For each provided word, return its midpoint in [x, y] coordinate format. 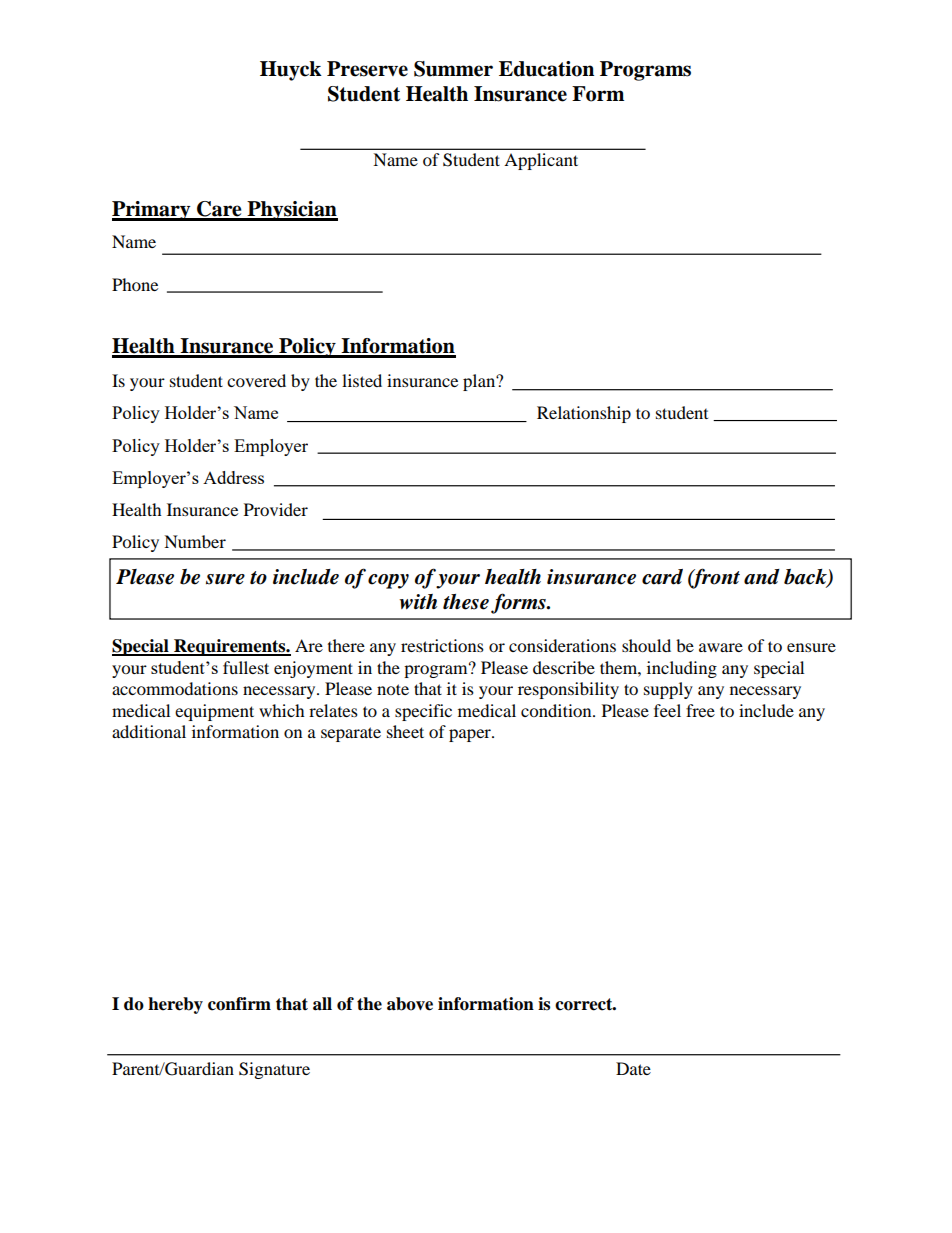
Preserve [367, 69]
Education [546, 69]
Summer [453, 69]
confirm [239, 1004]
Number [195, 541]
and [762, 577]
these [466, 602]
